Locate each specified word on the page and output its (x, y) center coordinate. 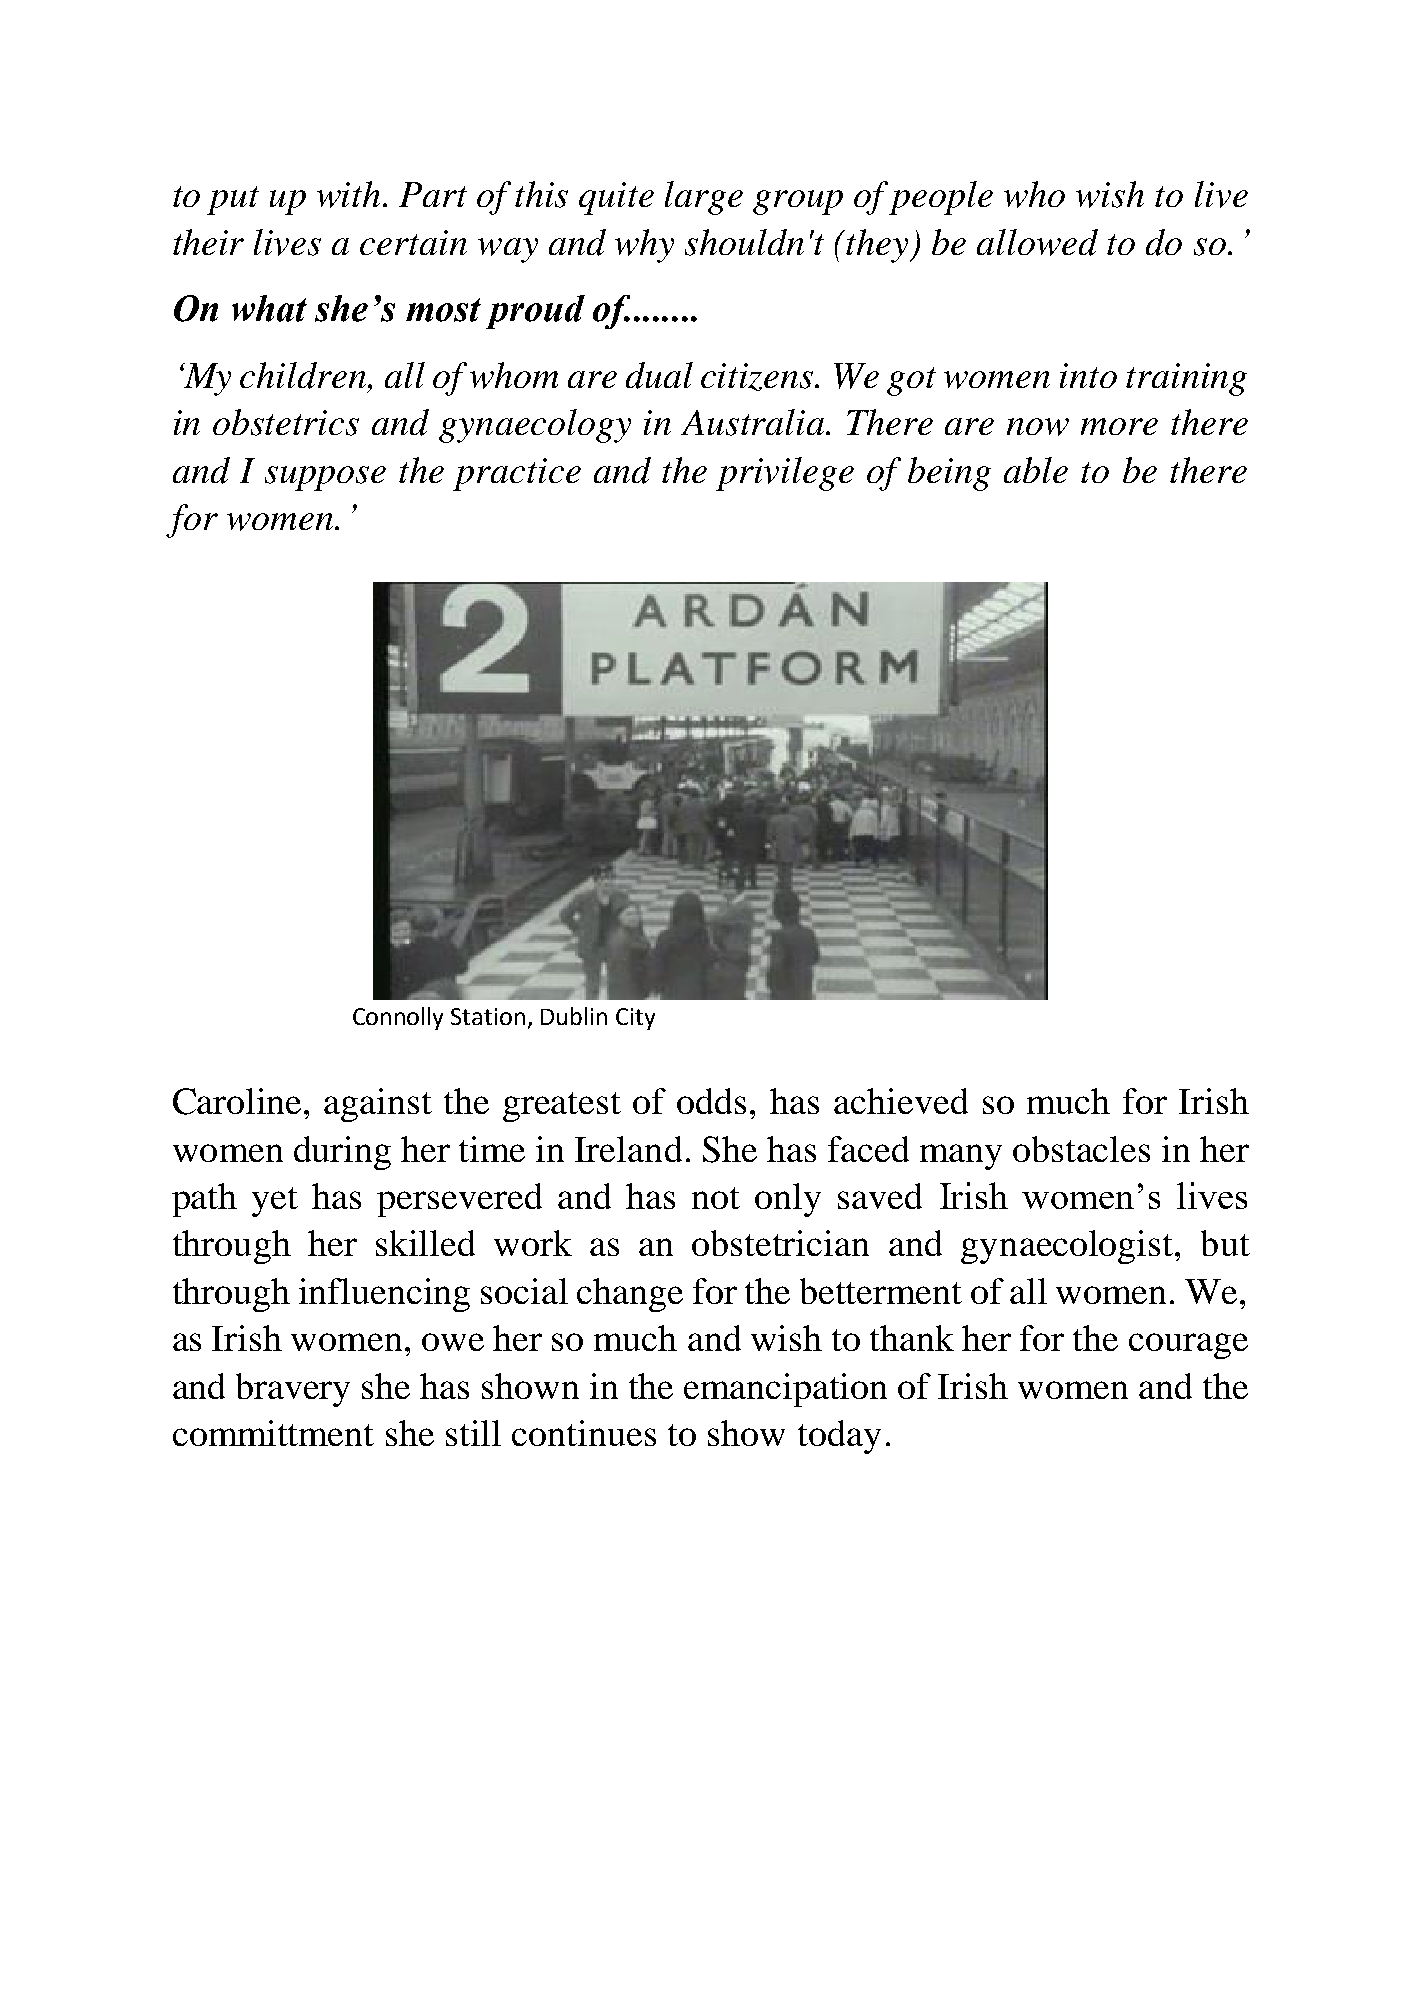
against (378, 1105)
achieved (901, 1101)
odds (711, 1101)
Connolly (398, 1018)
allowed (1037, 242)
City (635, 1019)
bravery (293, 1390)
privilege (785, 474)
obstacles (1081, 1149)
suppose (325, 478)
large (704, 198)
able (1036, 470)
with (348, 194)
